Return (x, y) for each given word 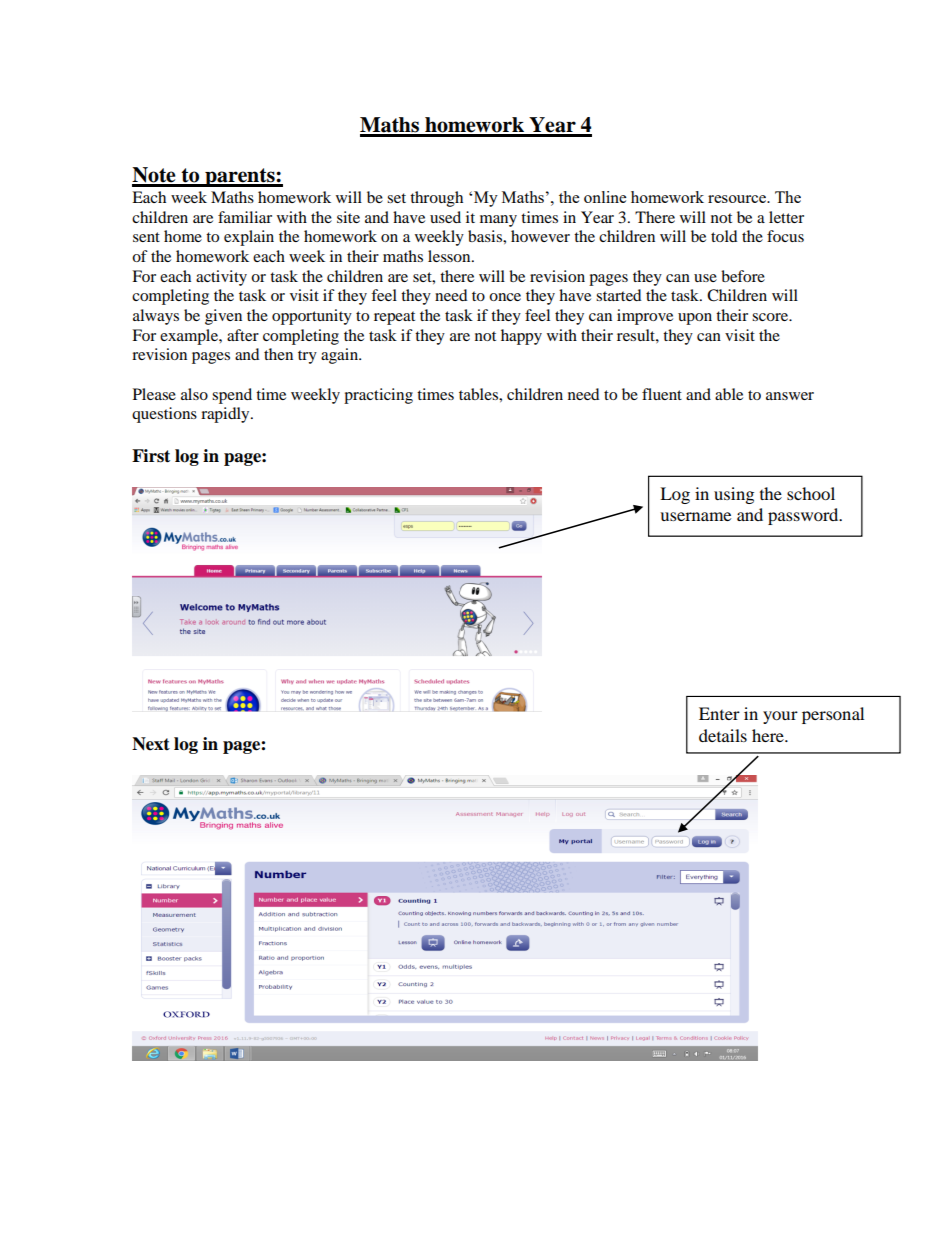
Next (151, 744)
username (695, 516)
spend (232, 396)
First (151, 456)
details (723, 735)
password (804, 516)
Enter (719, 713)
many (498, 221)
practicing (378, 396)
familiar (245, 217)
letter (786, 217)
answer (790, 396)
